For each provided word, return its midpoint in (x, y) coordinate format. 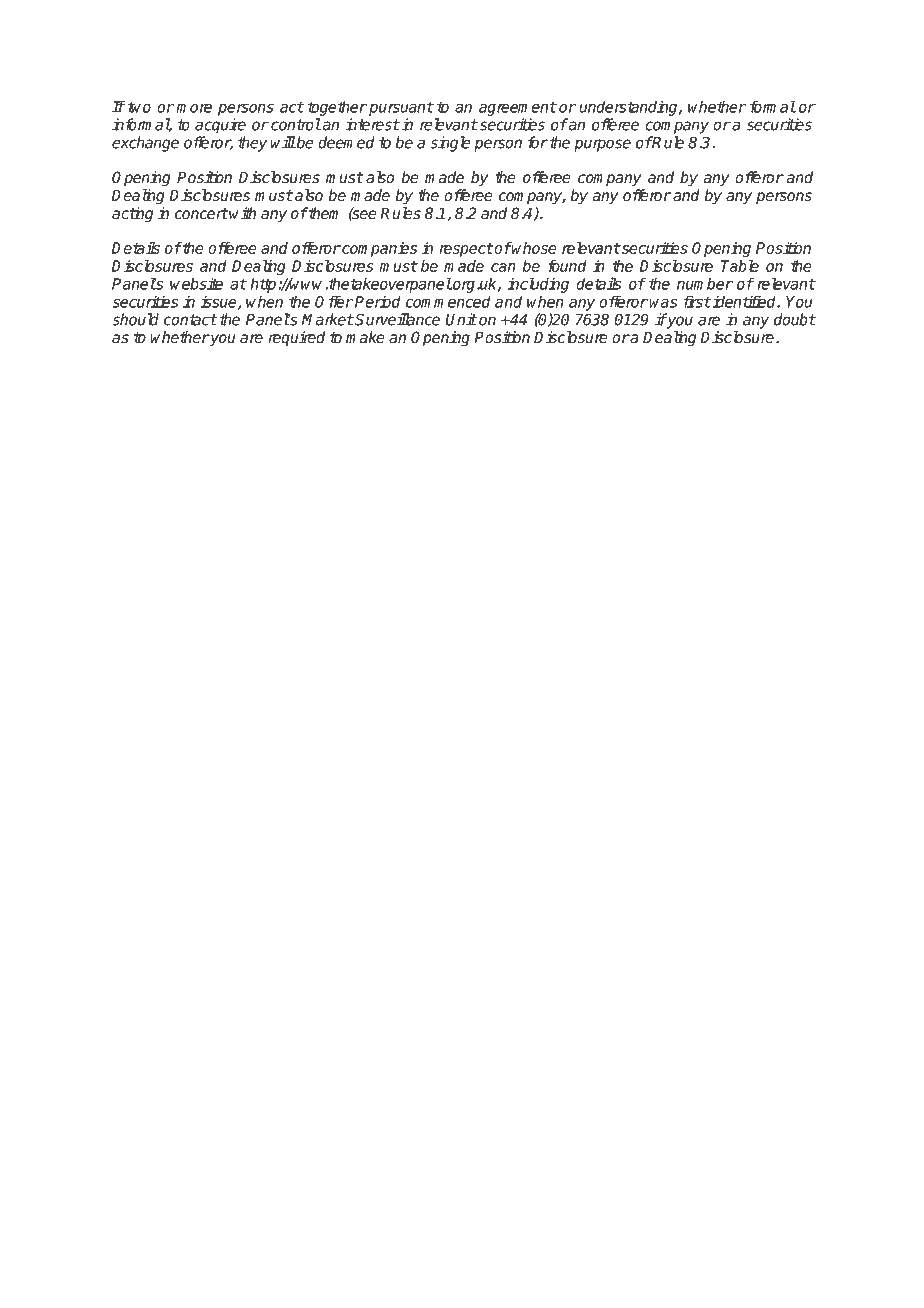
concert (201, 213)
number (705, 283)
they (252, 144)
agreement (517, 108)
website (196, 283)
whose (534, 248)
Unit (461, 319)
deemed (346, 142)
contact (190, 320)
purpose (602, 145)
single (450, 144)
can (503, 267)
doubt (795, 319)
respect (466, 250)
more (194, 108)
